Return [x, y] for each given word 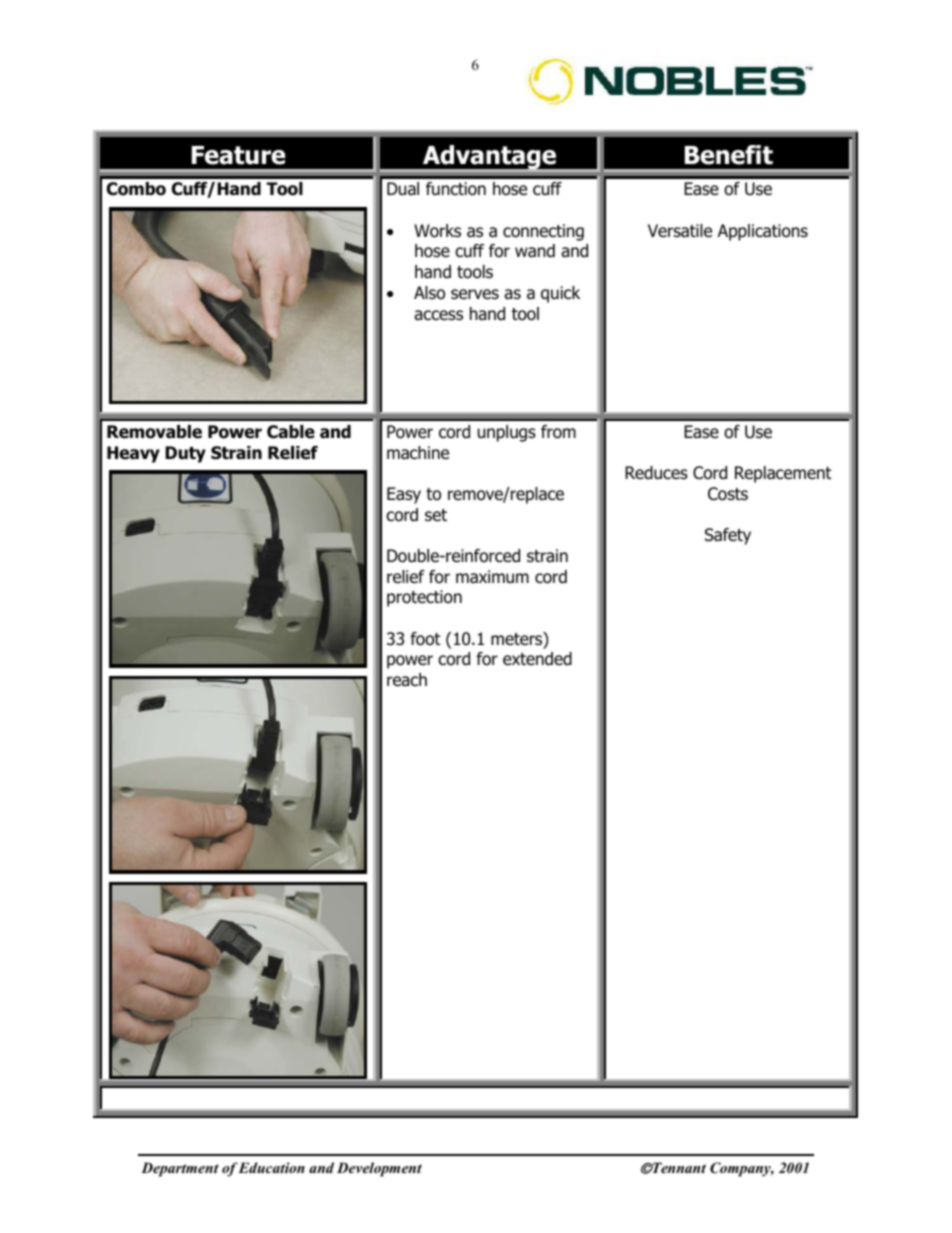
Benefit [729, 155]
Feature [238, 155]
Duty [185, 454]
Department [180, 1169]
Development [379, 1169]
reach [407, 680]
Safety [728, 536]
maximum [492, 577]
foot [425, 639]
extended [537, 659]
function [456, 189]
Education [271, 1167]
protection [424, 598]
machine [418, 453]
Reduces [656, 473]
